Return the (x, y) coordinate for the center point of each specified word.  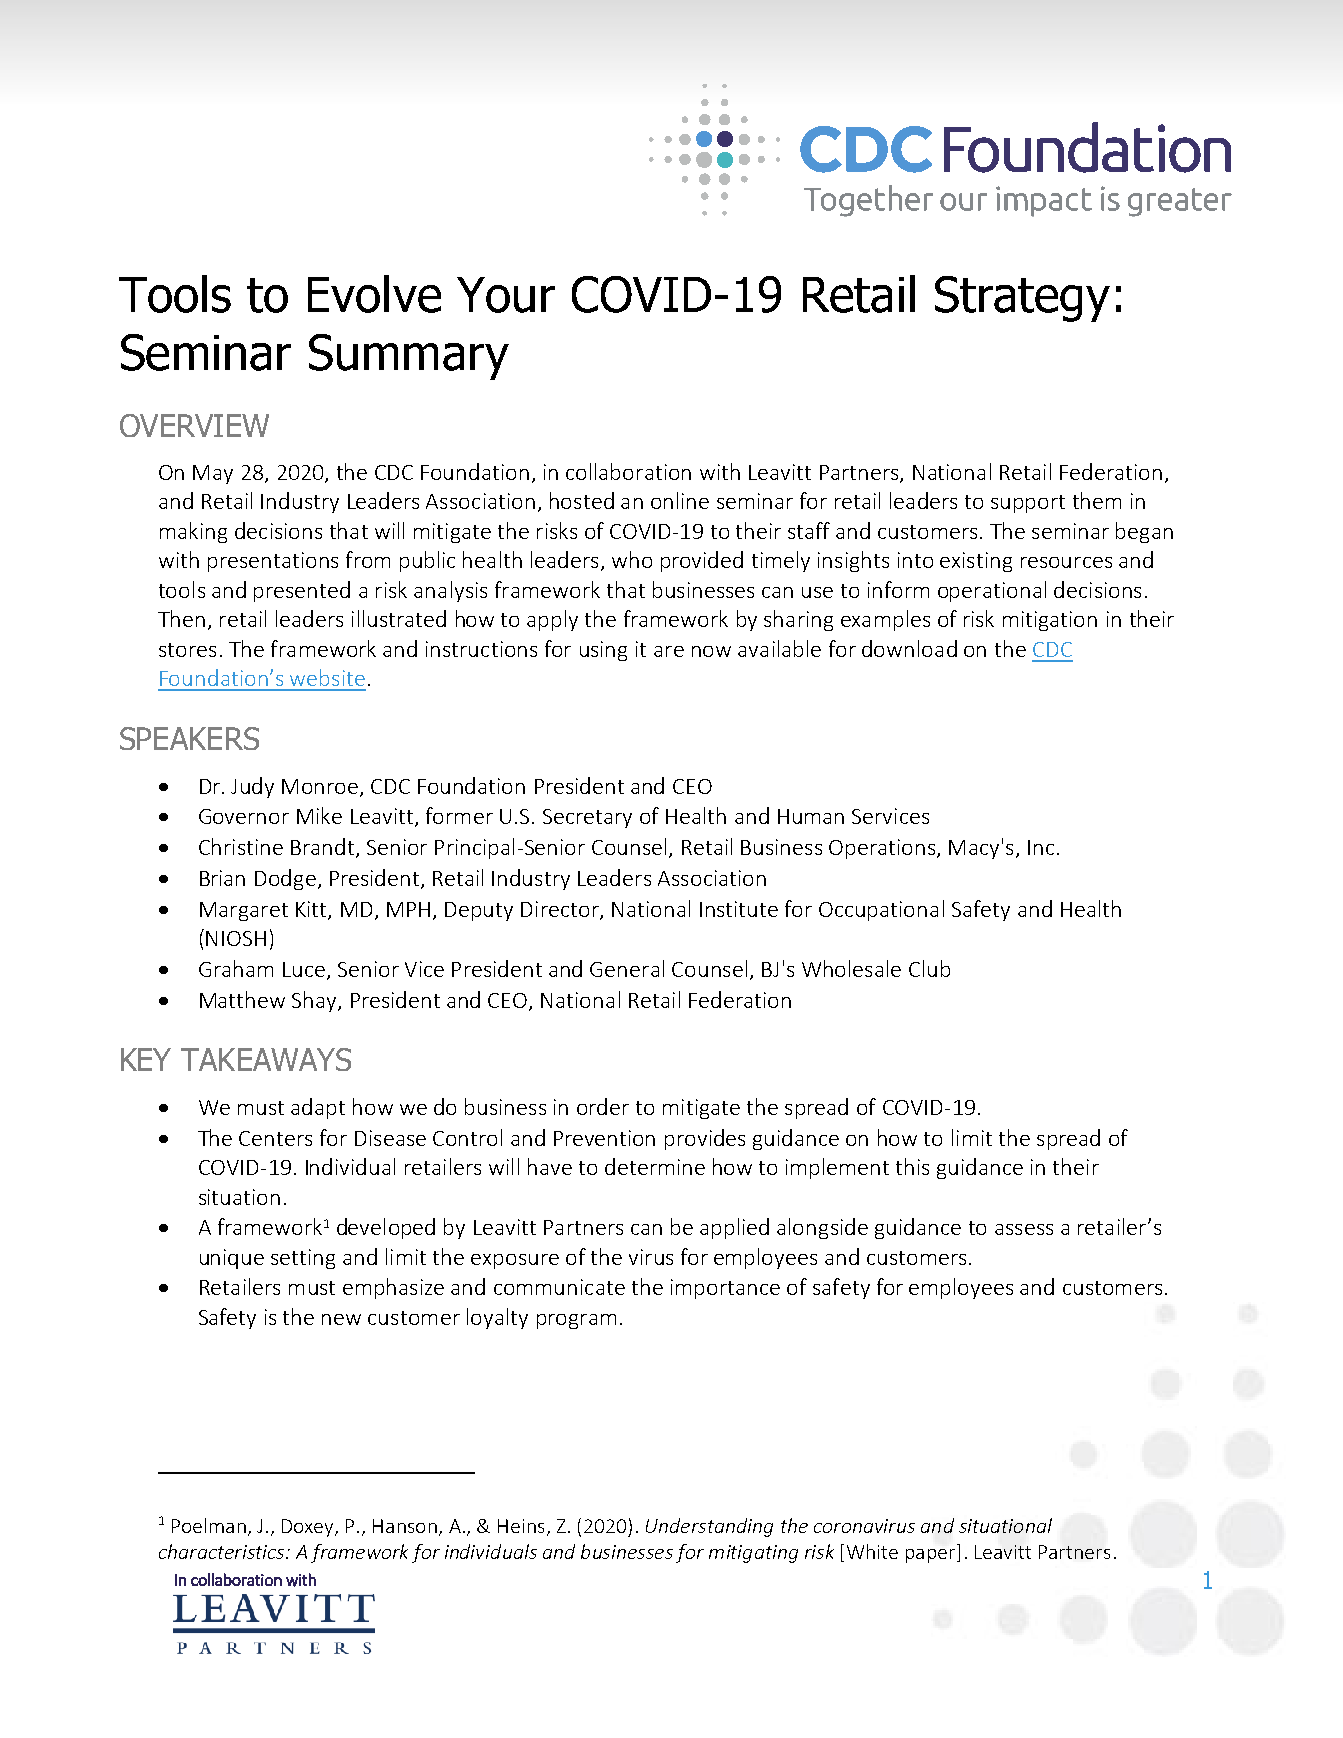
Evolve (374, 294)
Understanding (709, 1527)
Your (506, 295)
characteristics (223, 1551)
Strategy (1022, 299)
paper (932, 1556)
